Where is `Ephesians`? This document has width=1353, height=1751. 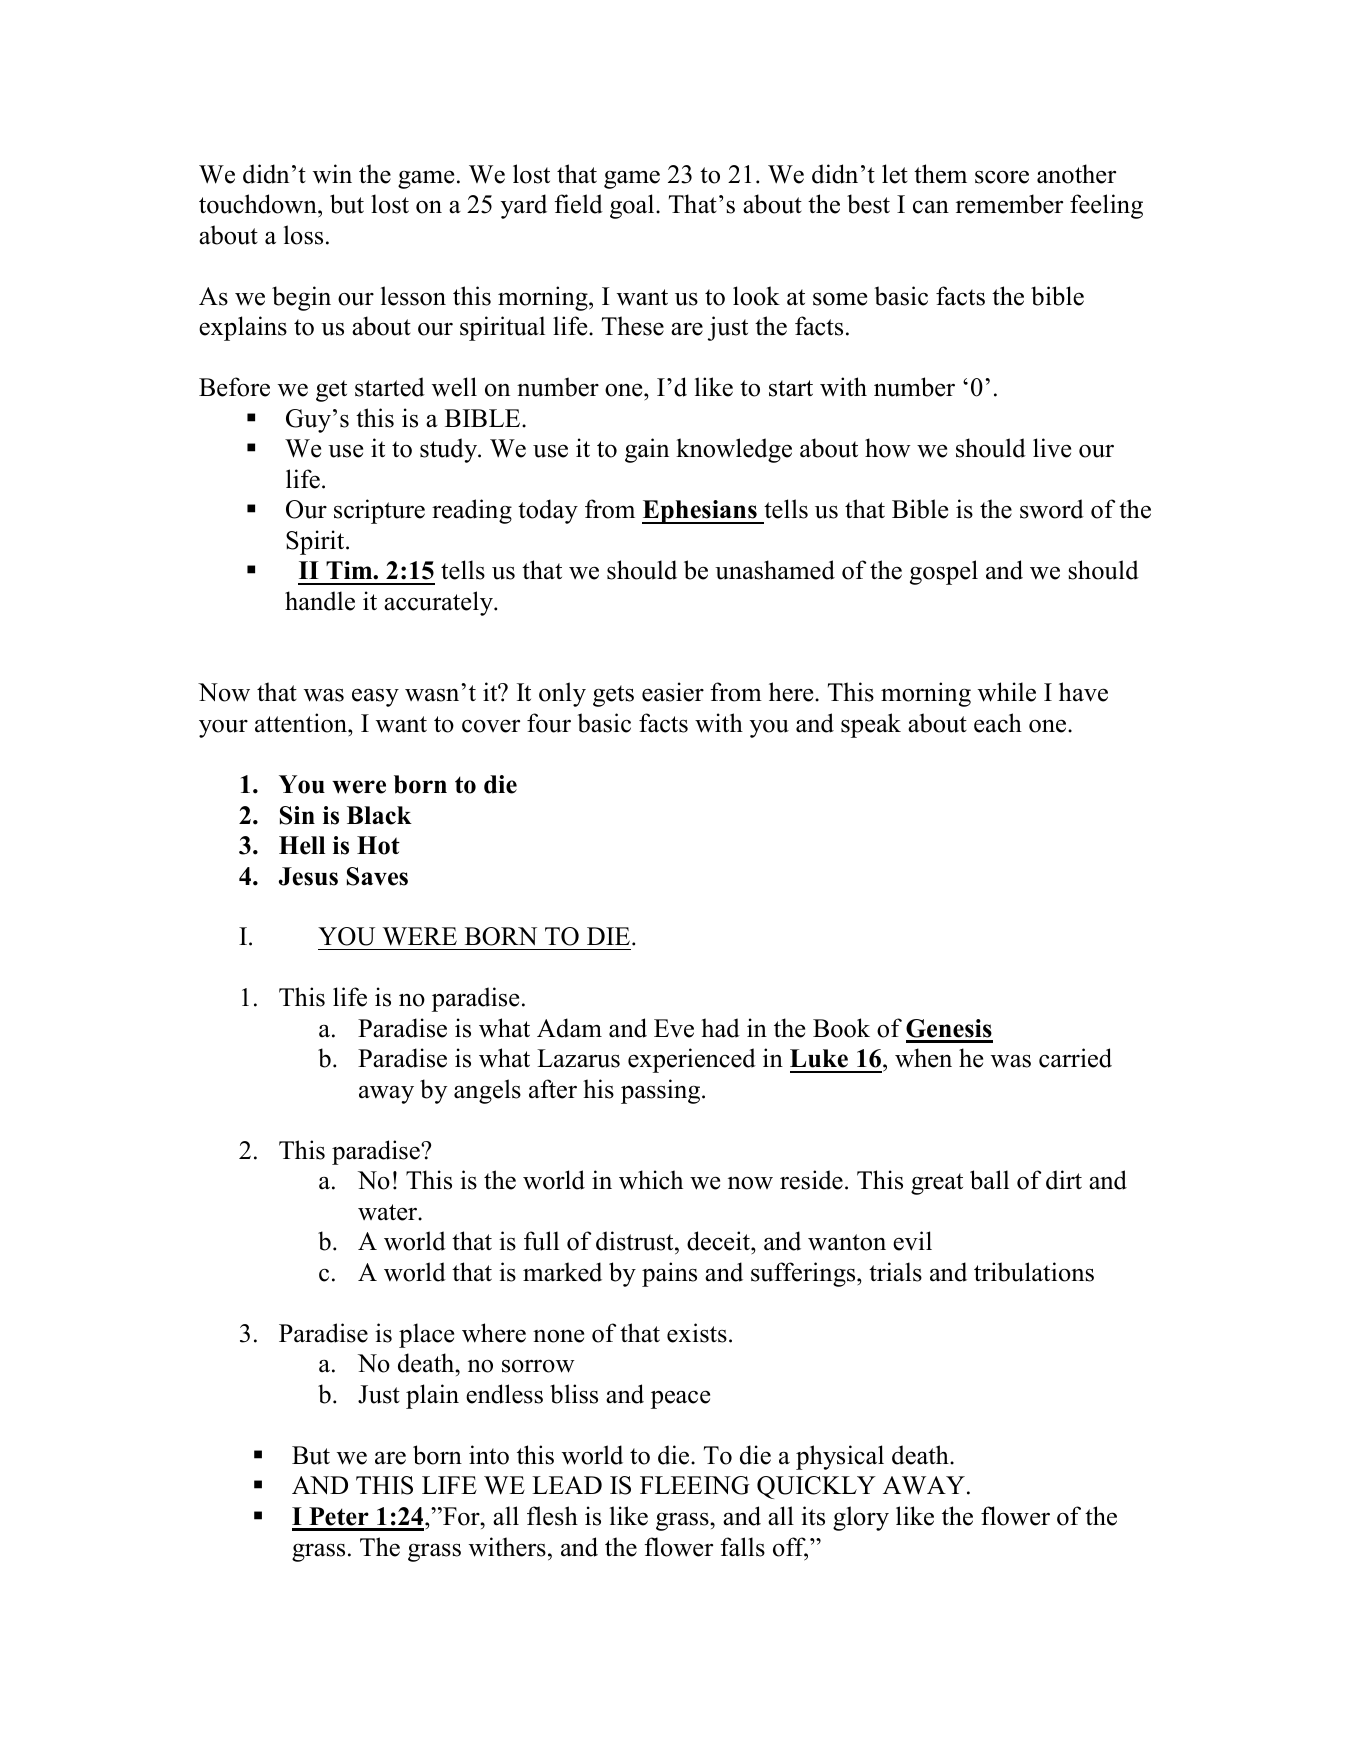
Ephesians is located at coordinates (700, 512).
